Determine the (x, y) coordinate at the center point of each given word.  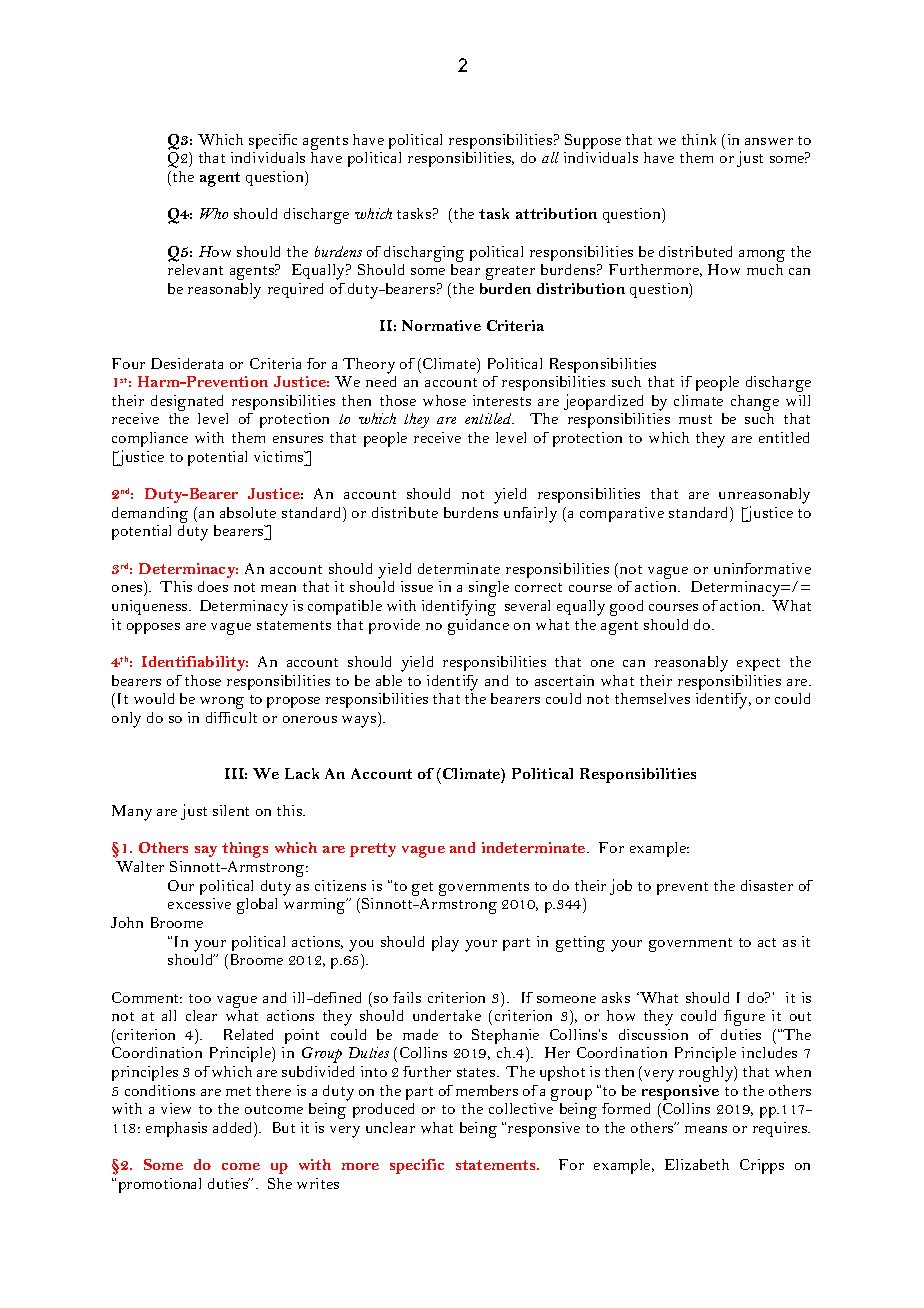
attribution (556, 213)
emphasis (176, 1129)
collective (521, 1108)
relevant (195, 269)
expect (758, 664)
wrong (222, 703)
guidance (478, 627)
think (699, 139)
